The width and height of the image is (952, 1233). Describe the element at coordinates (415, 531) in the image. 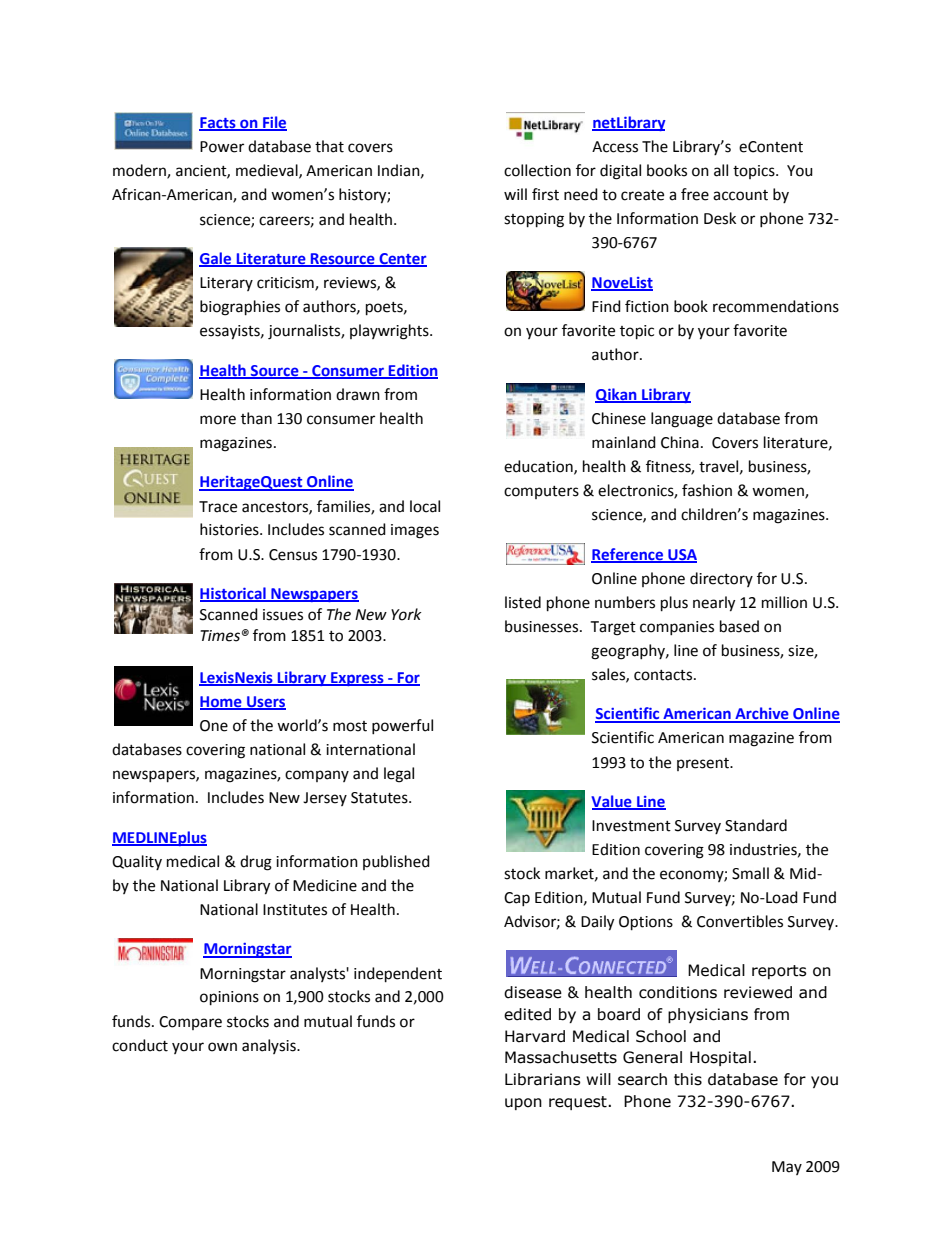

I see `images` at that location.
